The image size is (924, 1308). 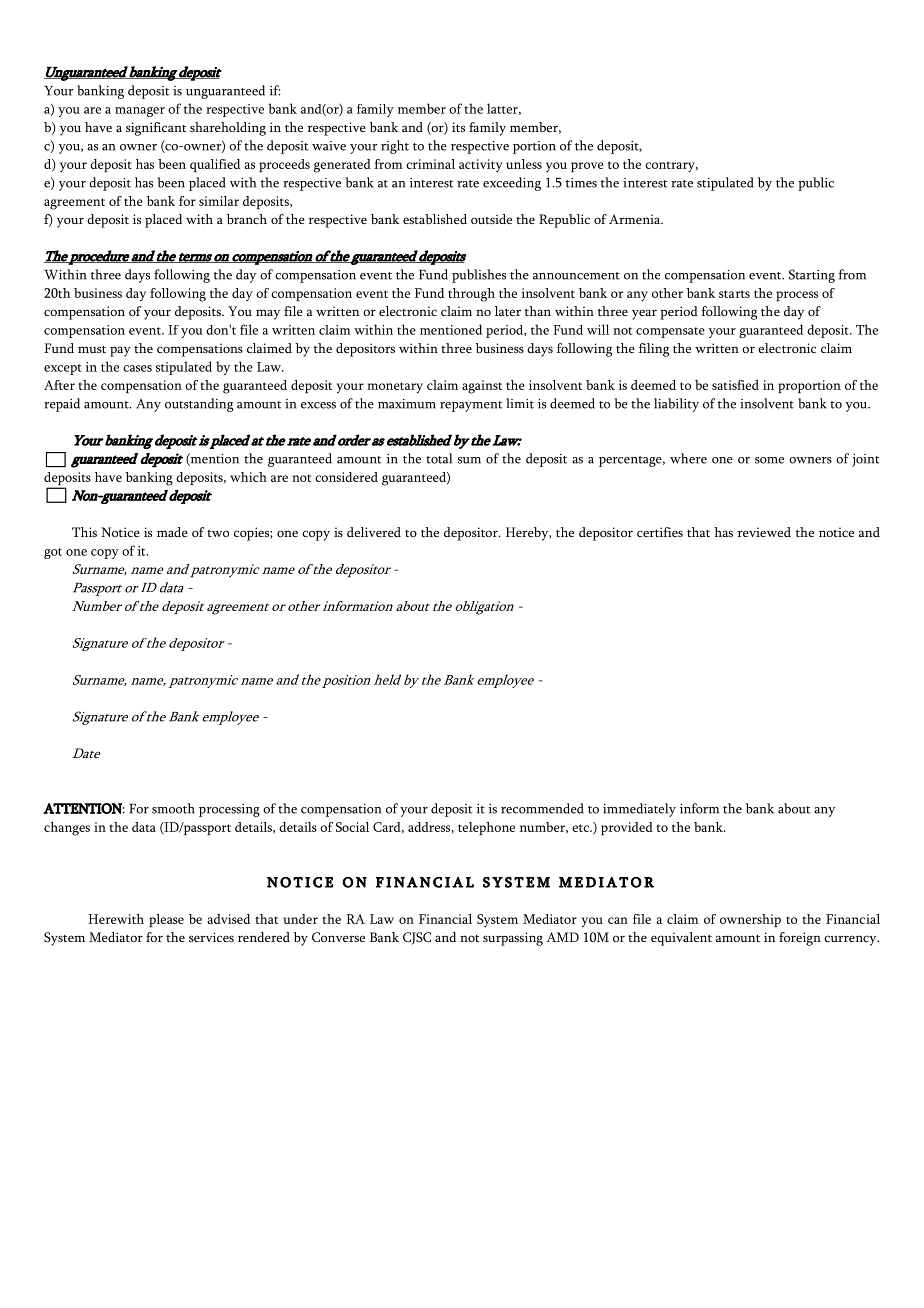 What do you see at coordinates (156, 129) in the page?
I see `significant` at bounding box center [156, 129].
